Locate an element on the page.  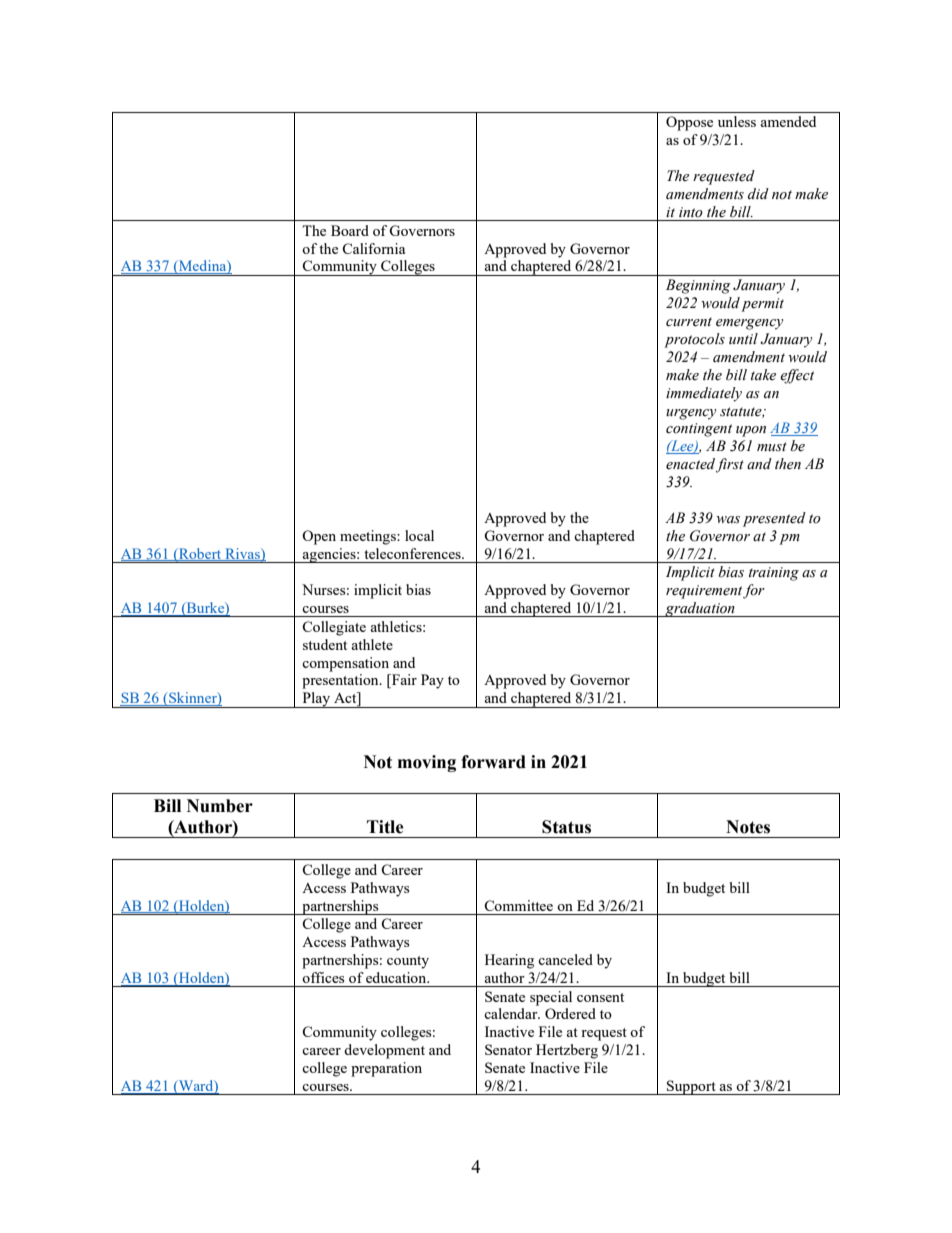
Collegiate is located at coordinates (334, 628).
